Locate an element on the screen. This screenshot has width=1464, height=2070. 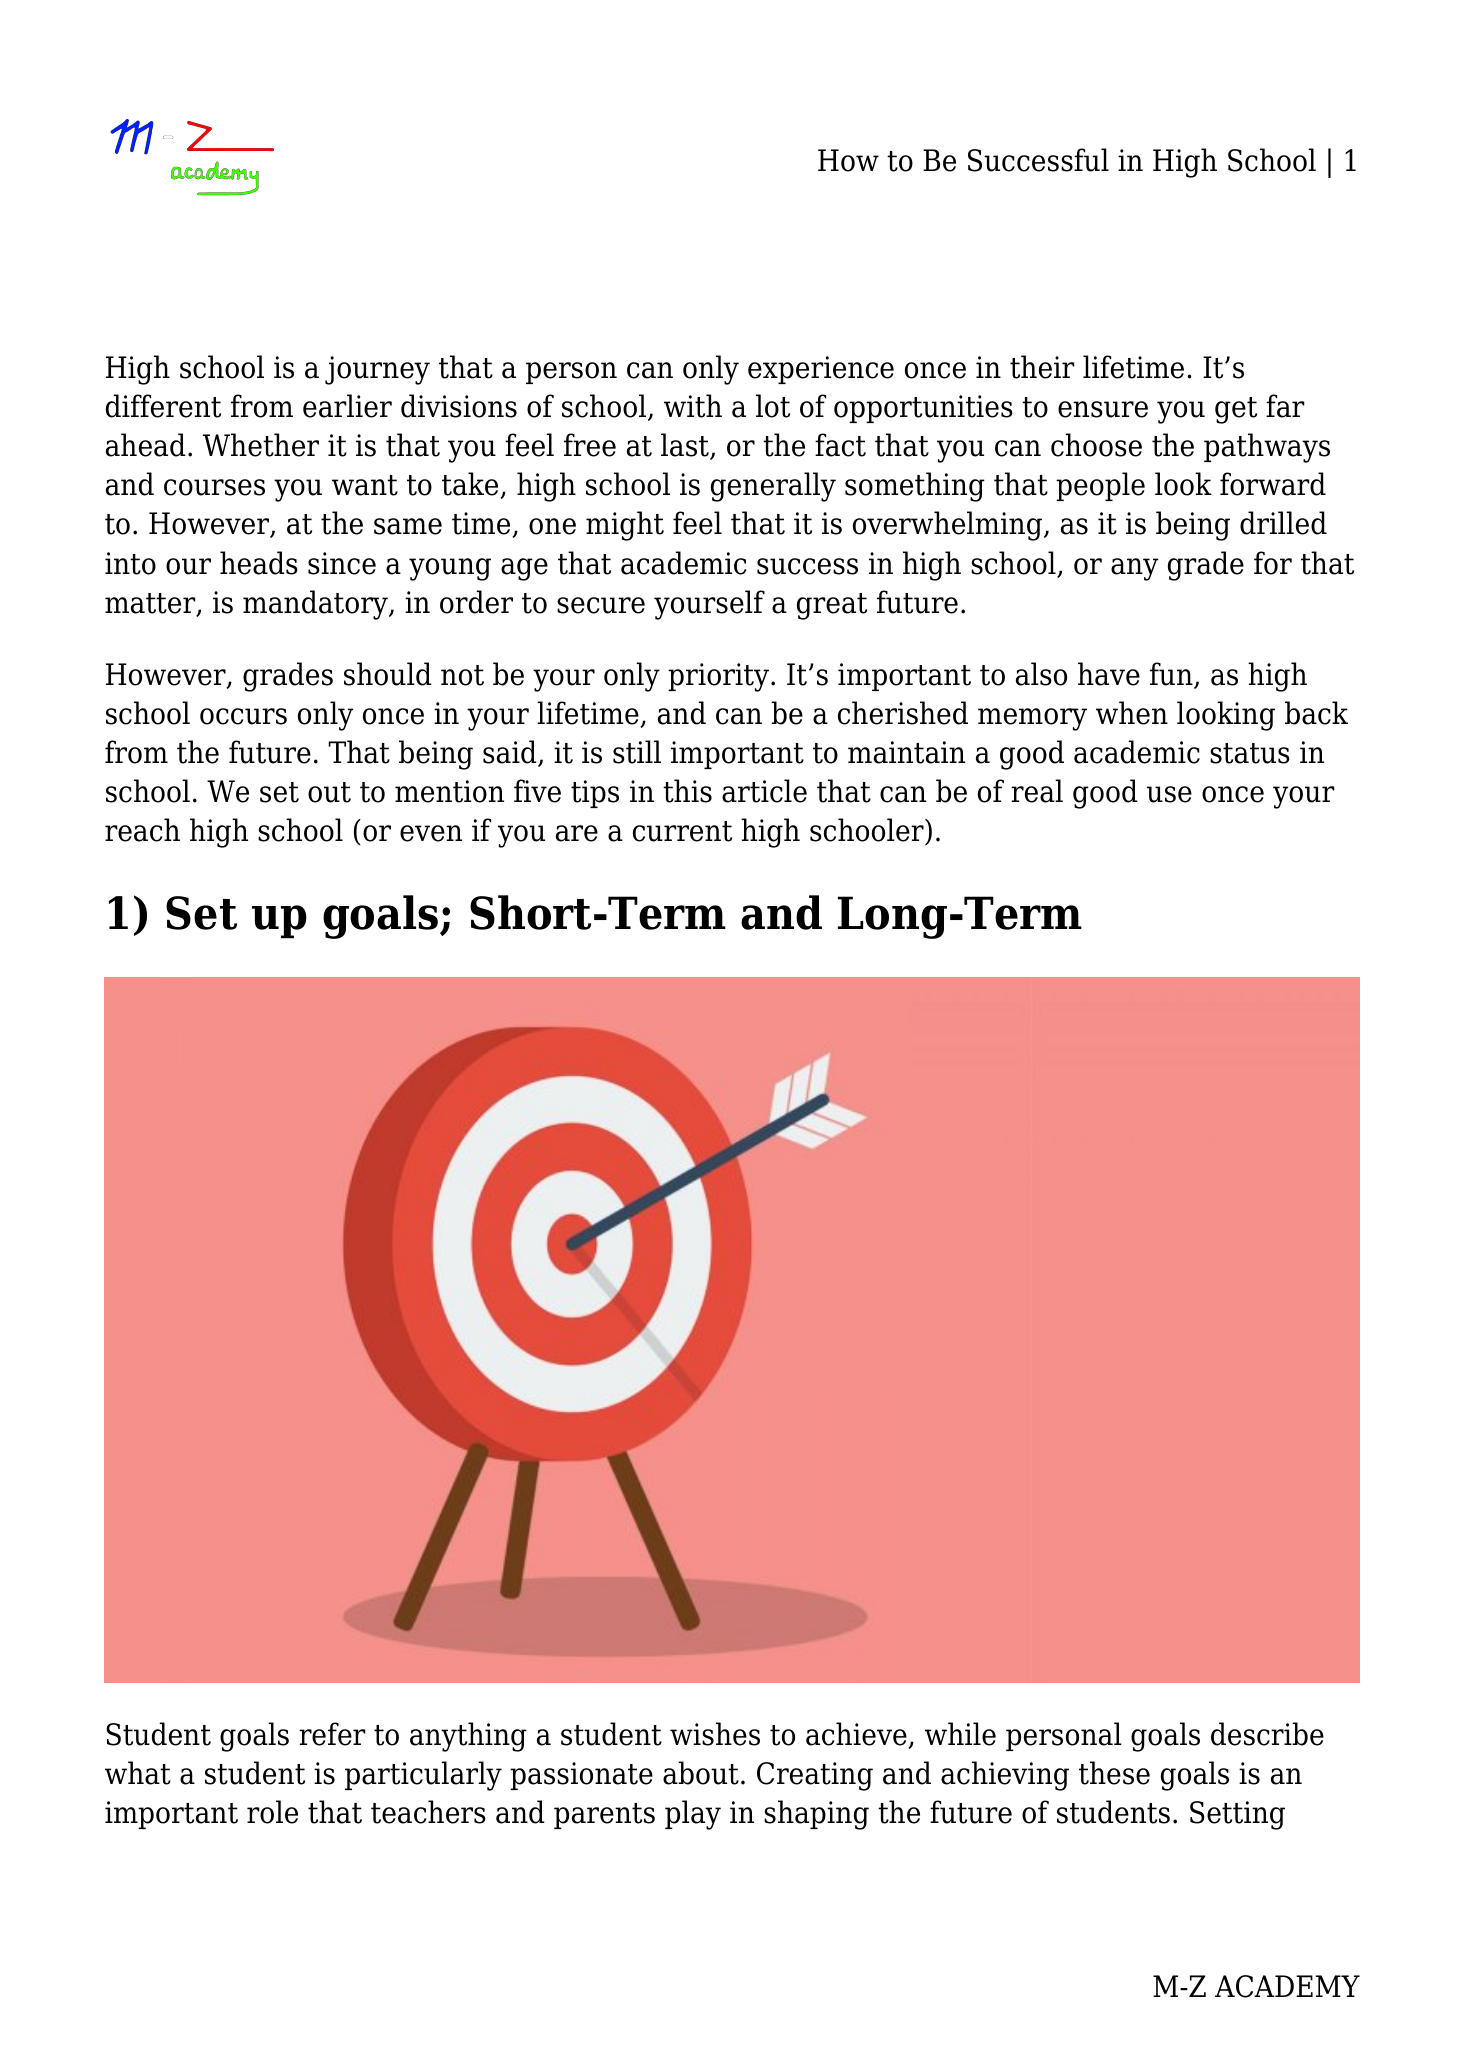
this is located at coordinates (687, 791).
